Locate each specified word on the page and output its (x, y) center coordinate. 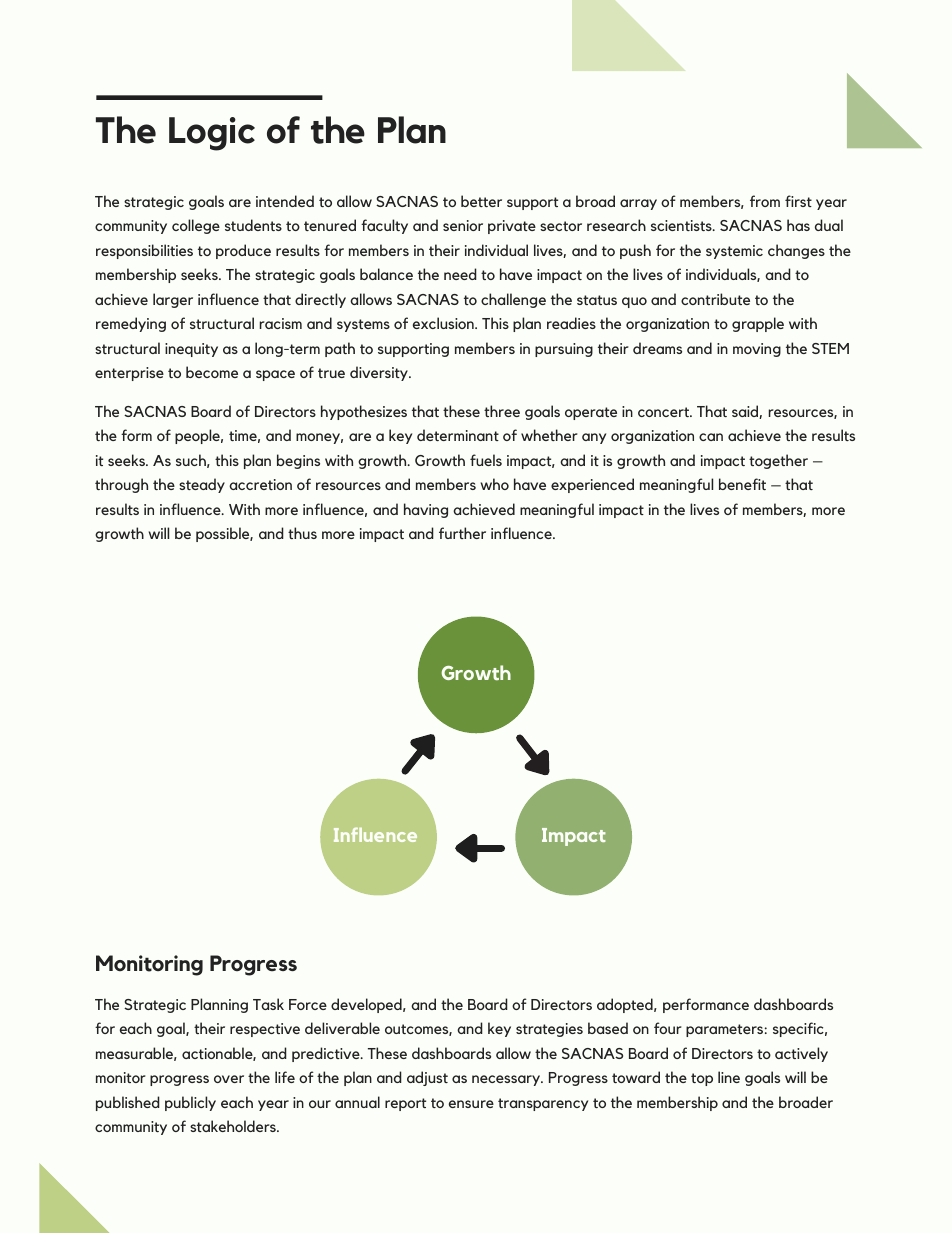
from (765, 201)
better (481, 201)
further (462, 533)
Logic (212, 134)
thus (302, 533)
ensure (471, 1104)
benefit (742, 484)
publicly (190, 1103)
